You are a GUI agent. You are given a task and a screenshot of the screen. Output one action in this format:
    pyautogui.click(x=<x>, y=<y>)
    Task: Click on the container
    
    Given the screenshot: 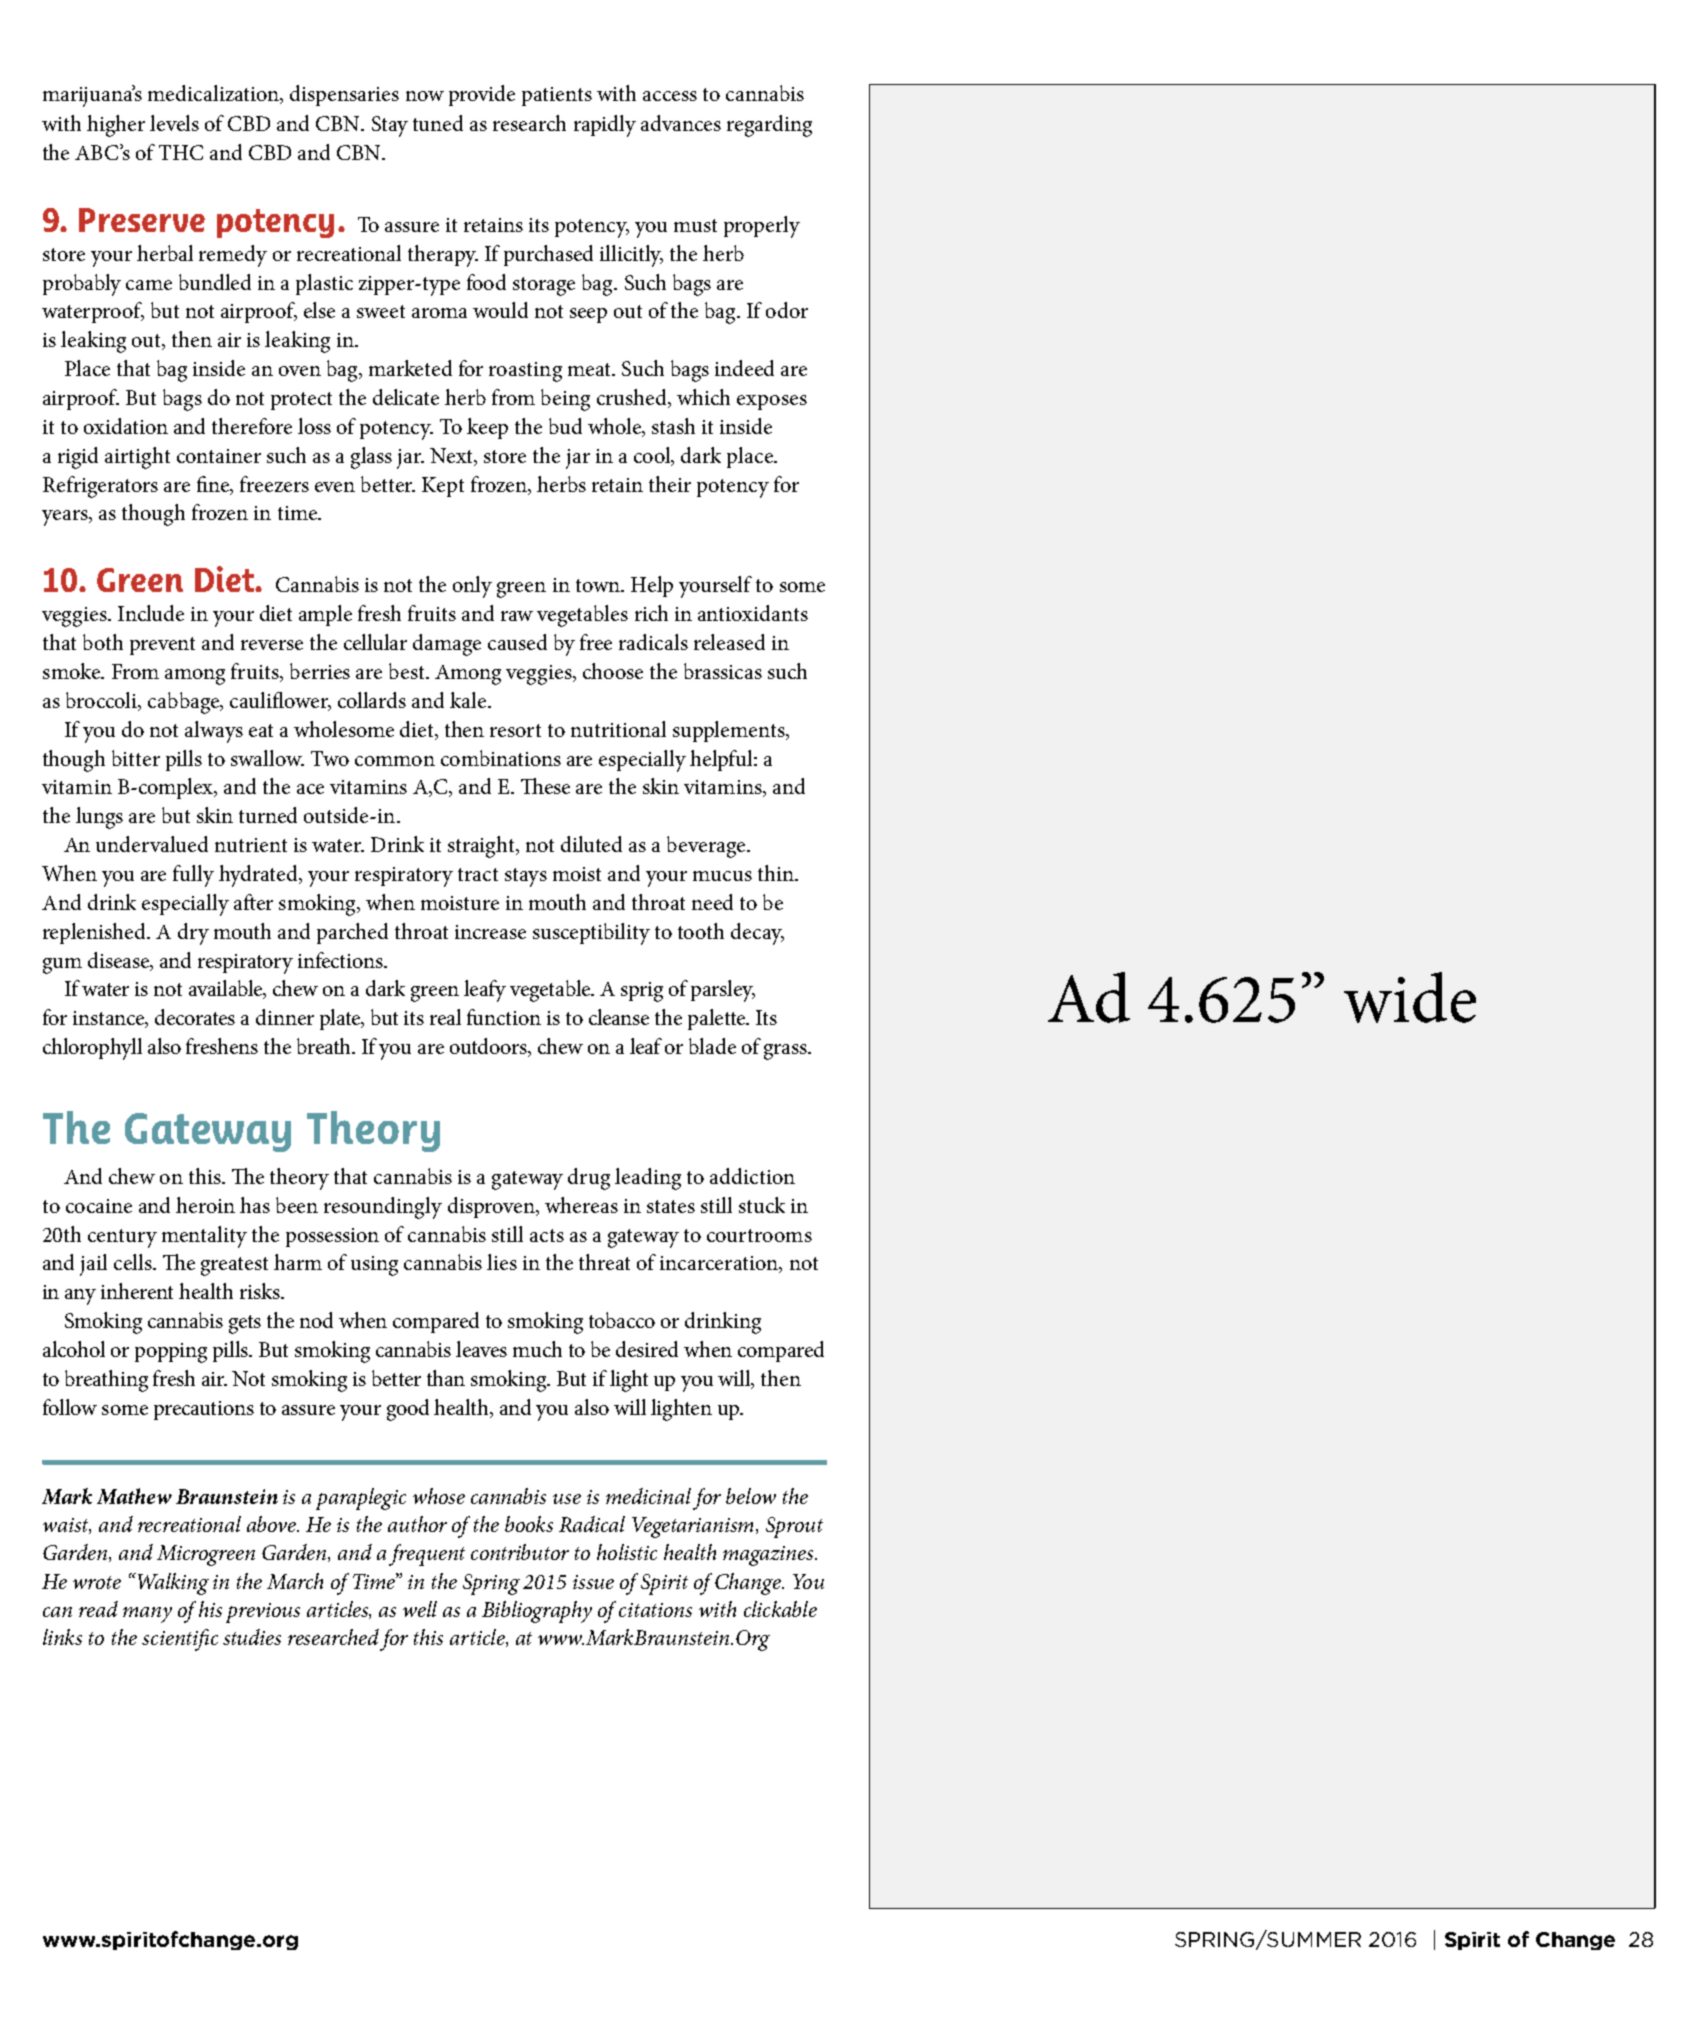 What is the action you would take?
    pyautogui.click(x=219, y=456)
